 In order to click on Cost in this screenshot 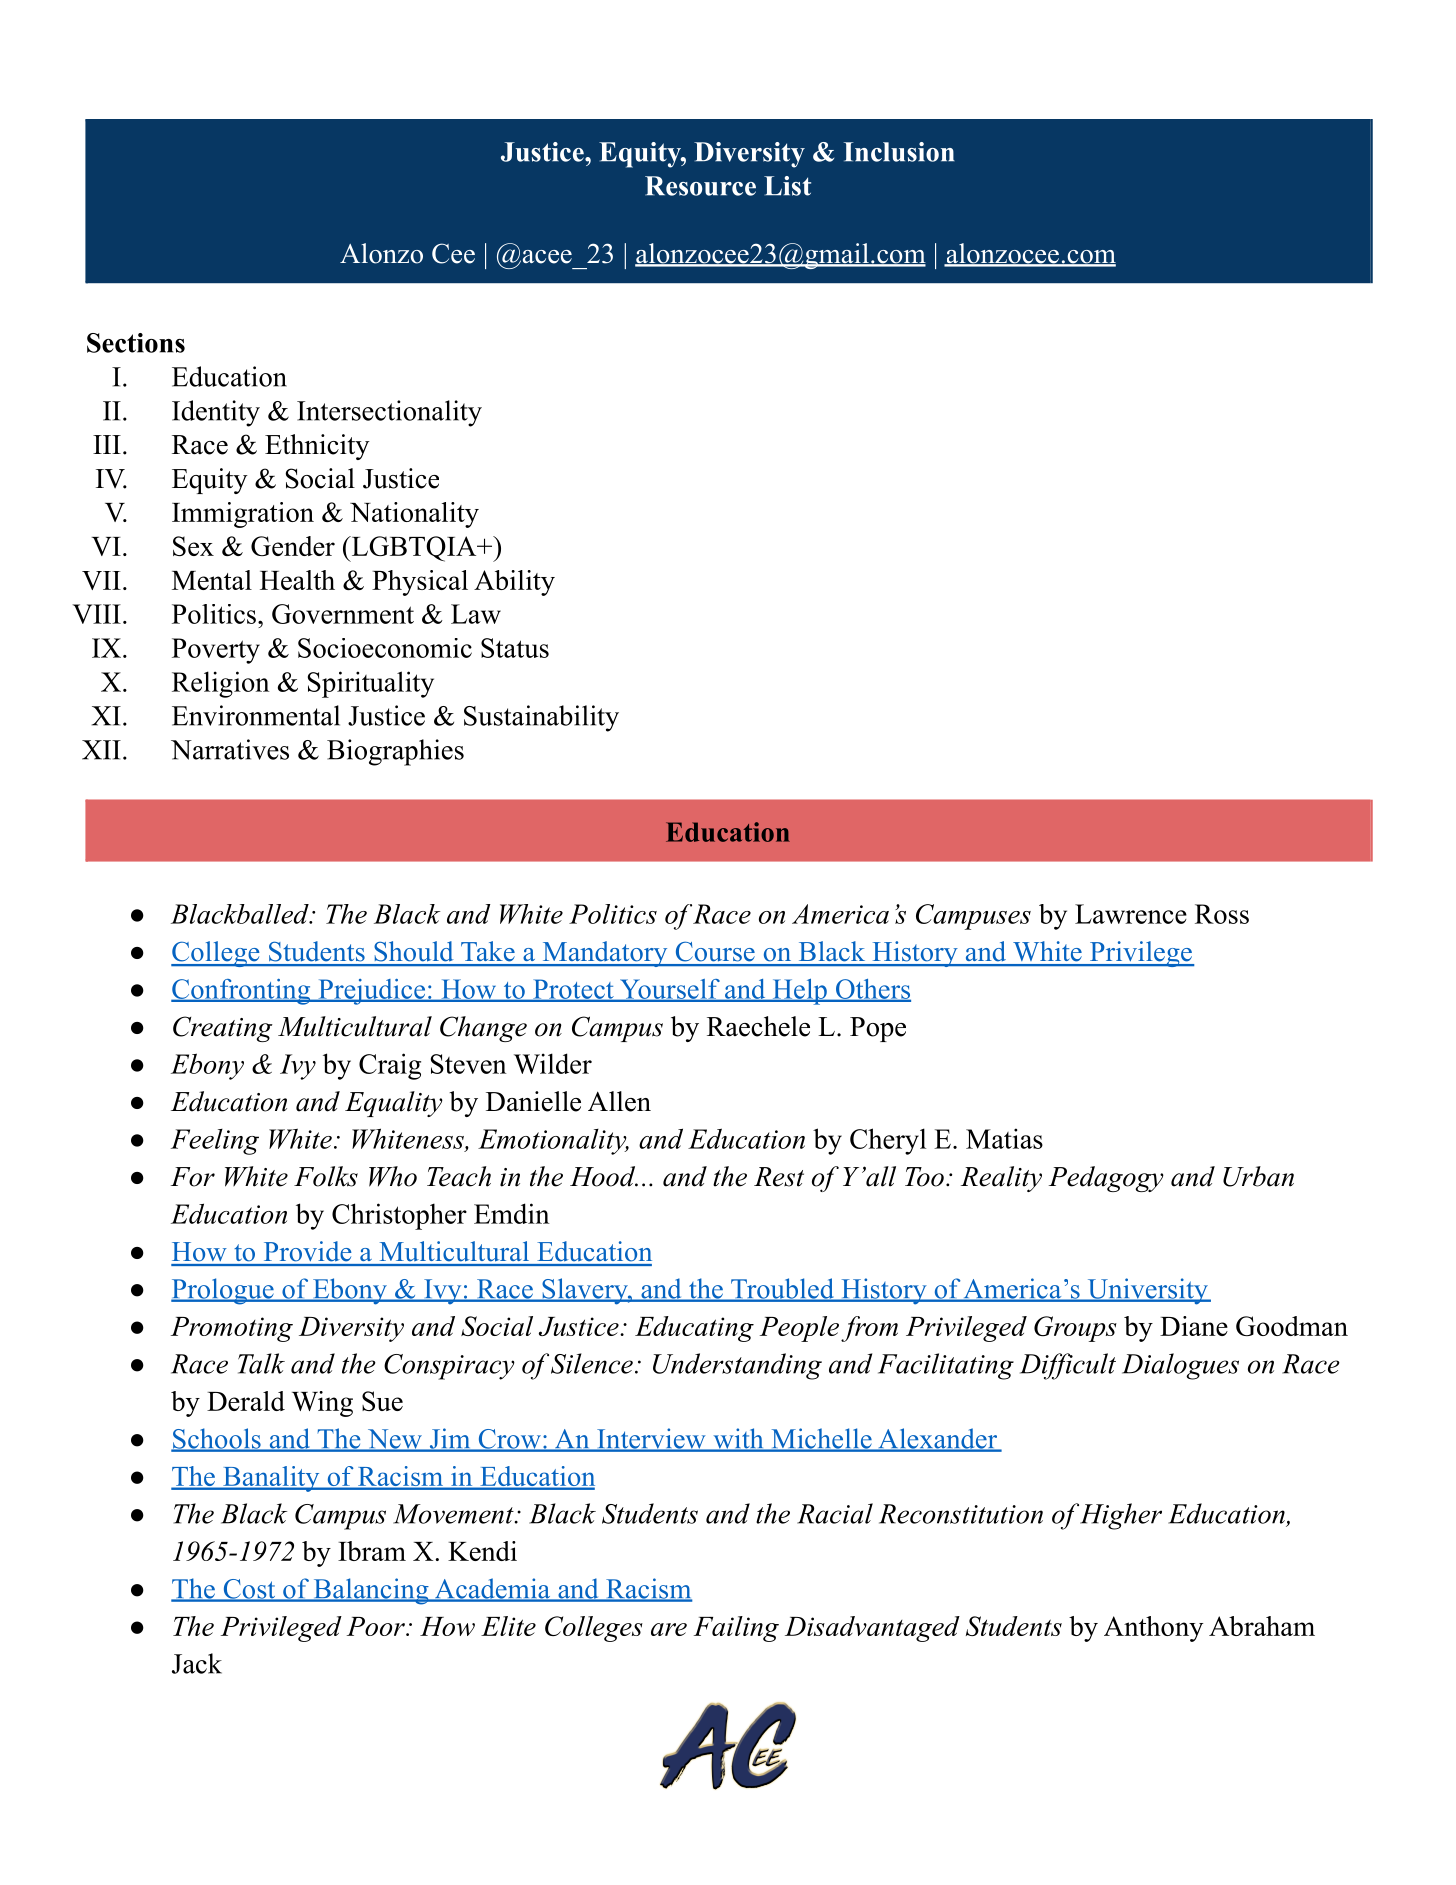, I will do `click(249, 1590)`.
